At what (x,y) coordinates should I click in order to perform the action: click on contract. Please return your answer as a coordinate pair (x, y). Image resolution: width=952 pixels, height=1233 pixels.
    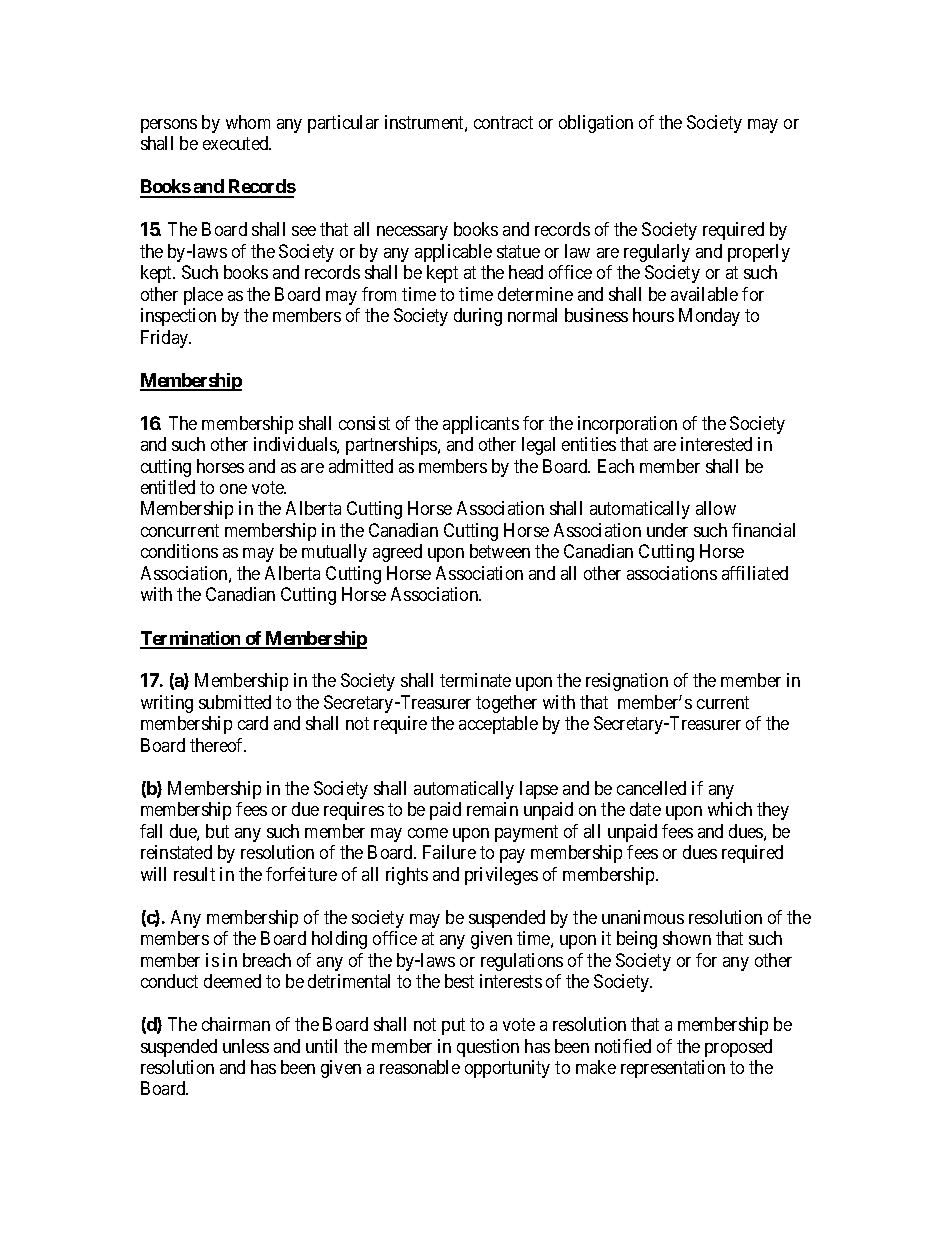
    Looking at the image, I should click on (503, 122).
